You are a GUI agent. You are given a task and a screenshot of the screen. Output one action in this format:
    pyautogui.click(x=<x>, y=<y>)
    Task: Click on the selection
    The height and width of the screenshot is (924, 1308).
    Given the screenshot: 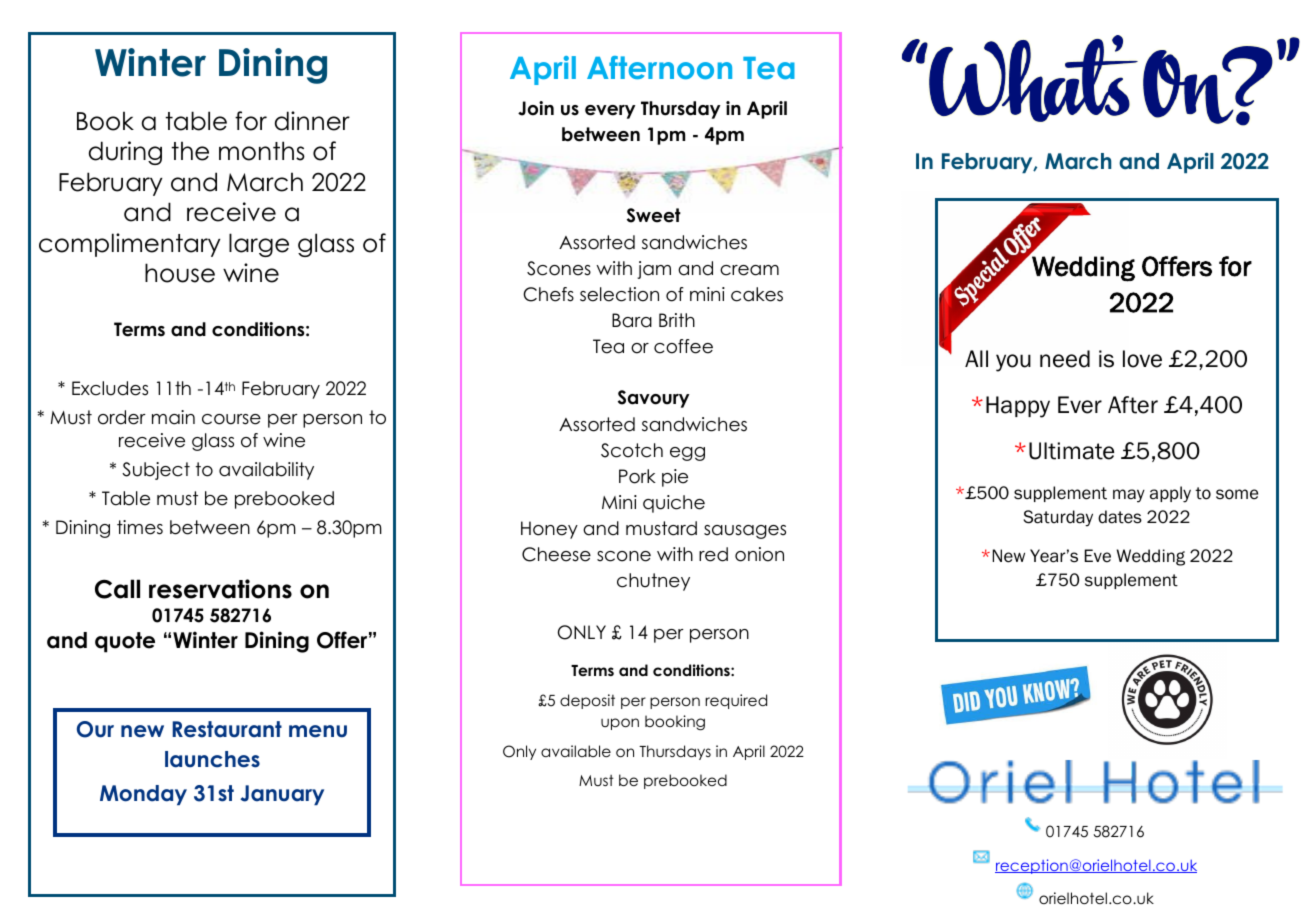 What is the action you would take?
    pyautogui.click(x=619, y=294)
